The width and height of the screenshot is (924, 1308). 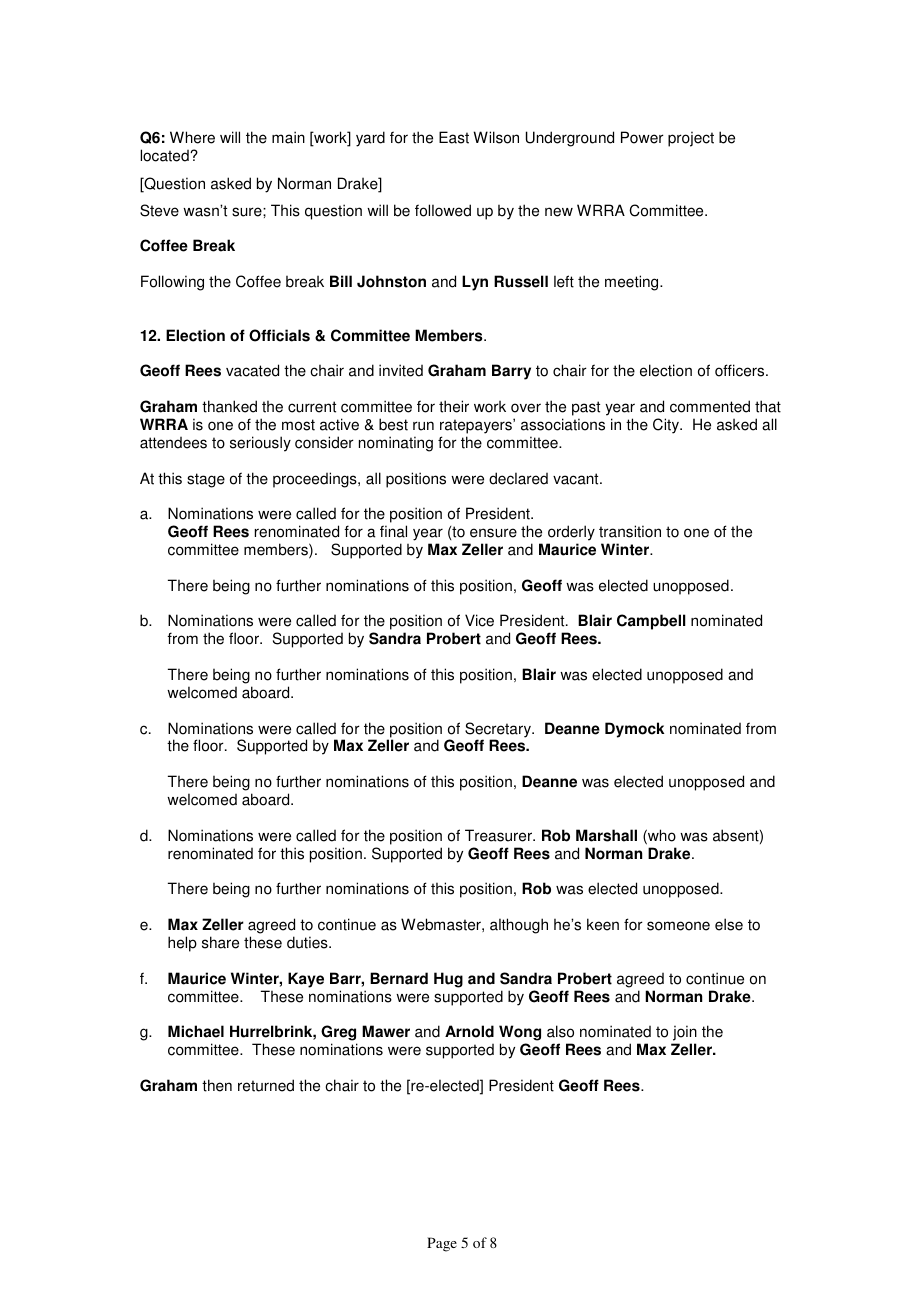 What do you see at coordinates (560, 1031) in the screenshot?
I see `also` at bounding box center [560, 1031].
